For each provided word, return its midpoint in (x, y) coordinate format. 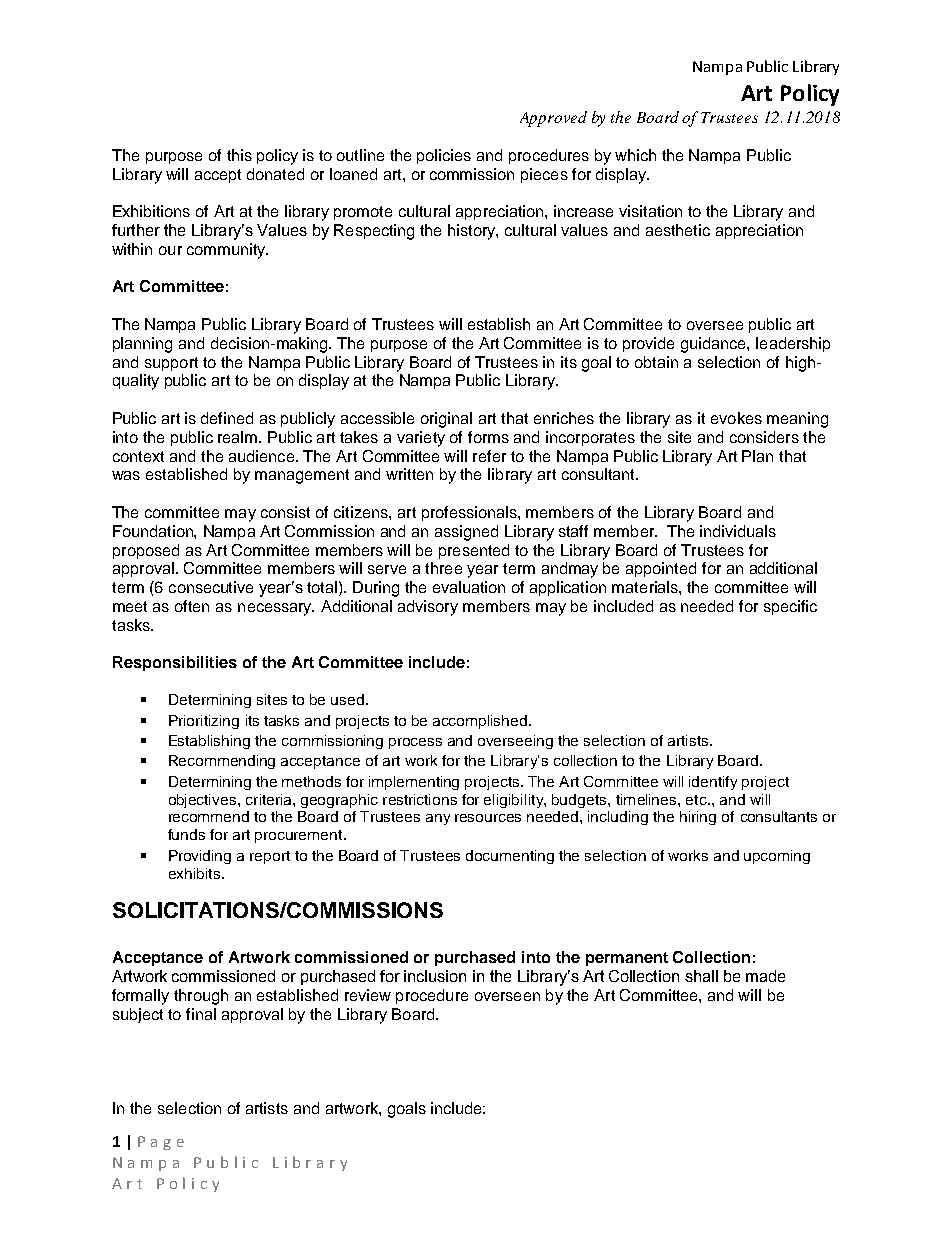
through (201, 997)
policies (444, 156)
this (239, 155)
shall (701, 976)
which (635, 155)
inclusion (435, 976)
